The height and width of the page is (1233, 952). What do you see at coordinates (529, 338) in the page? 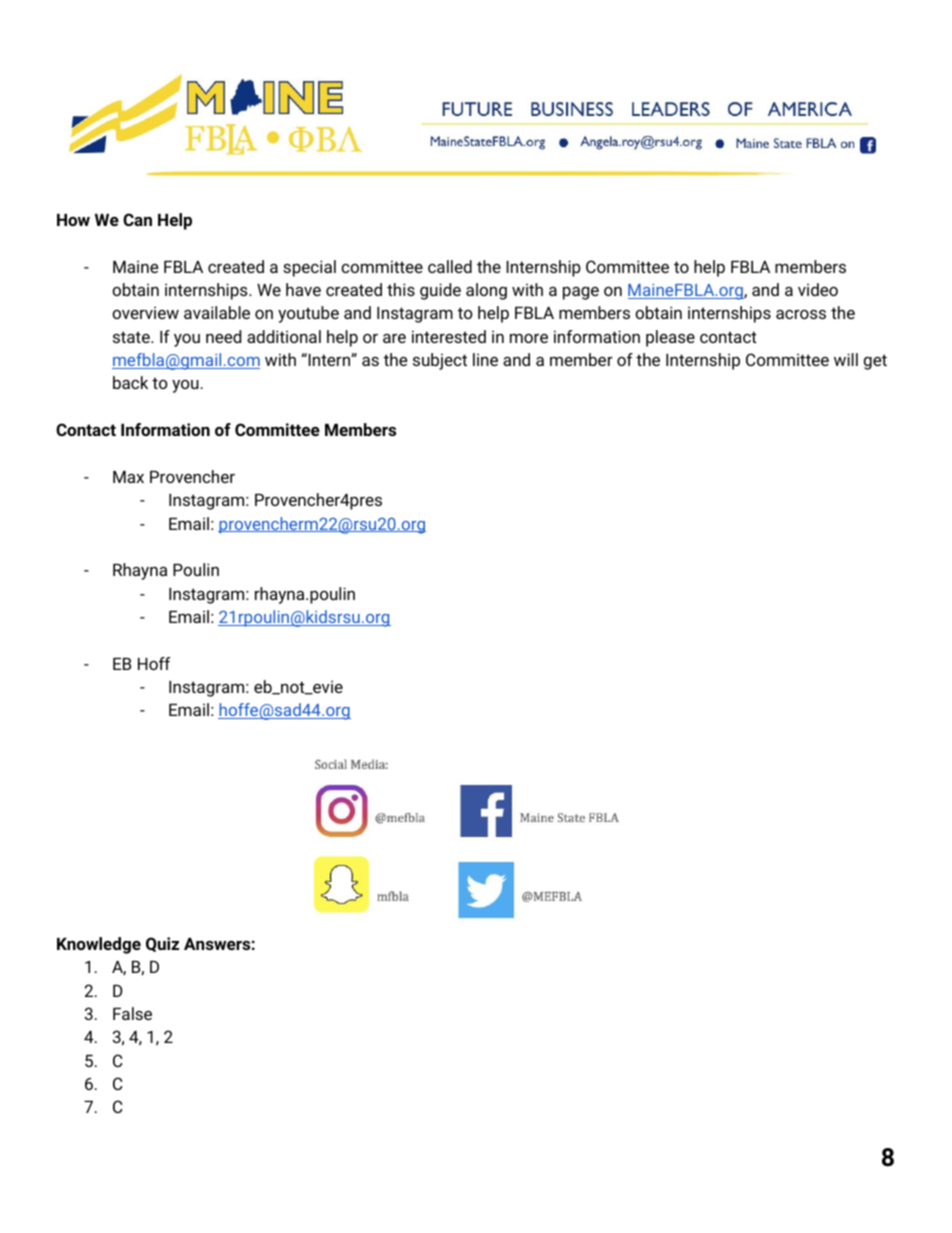
I see `more` at bounding box center [529, 338].
